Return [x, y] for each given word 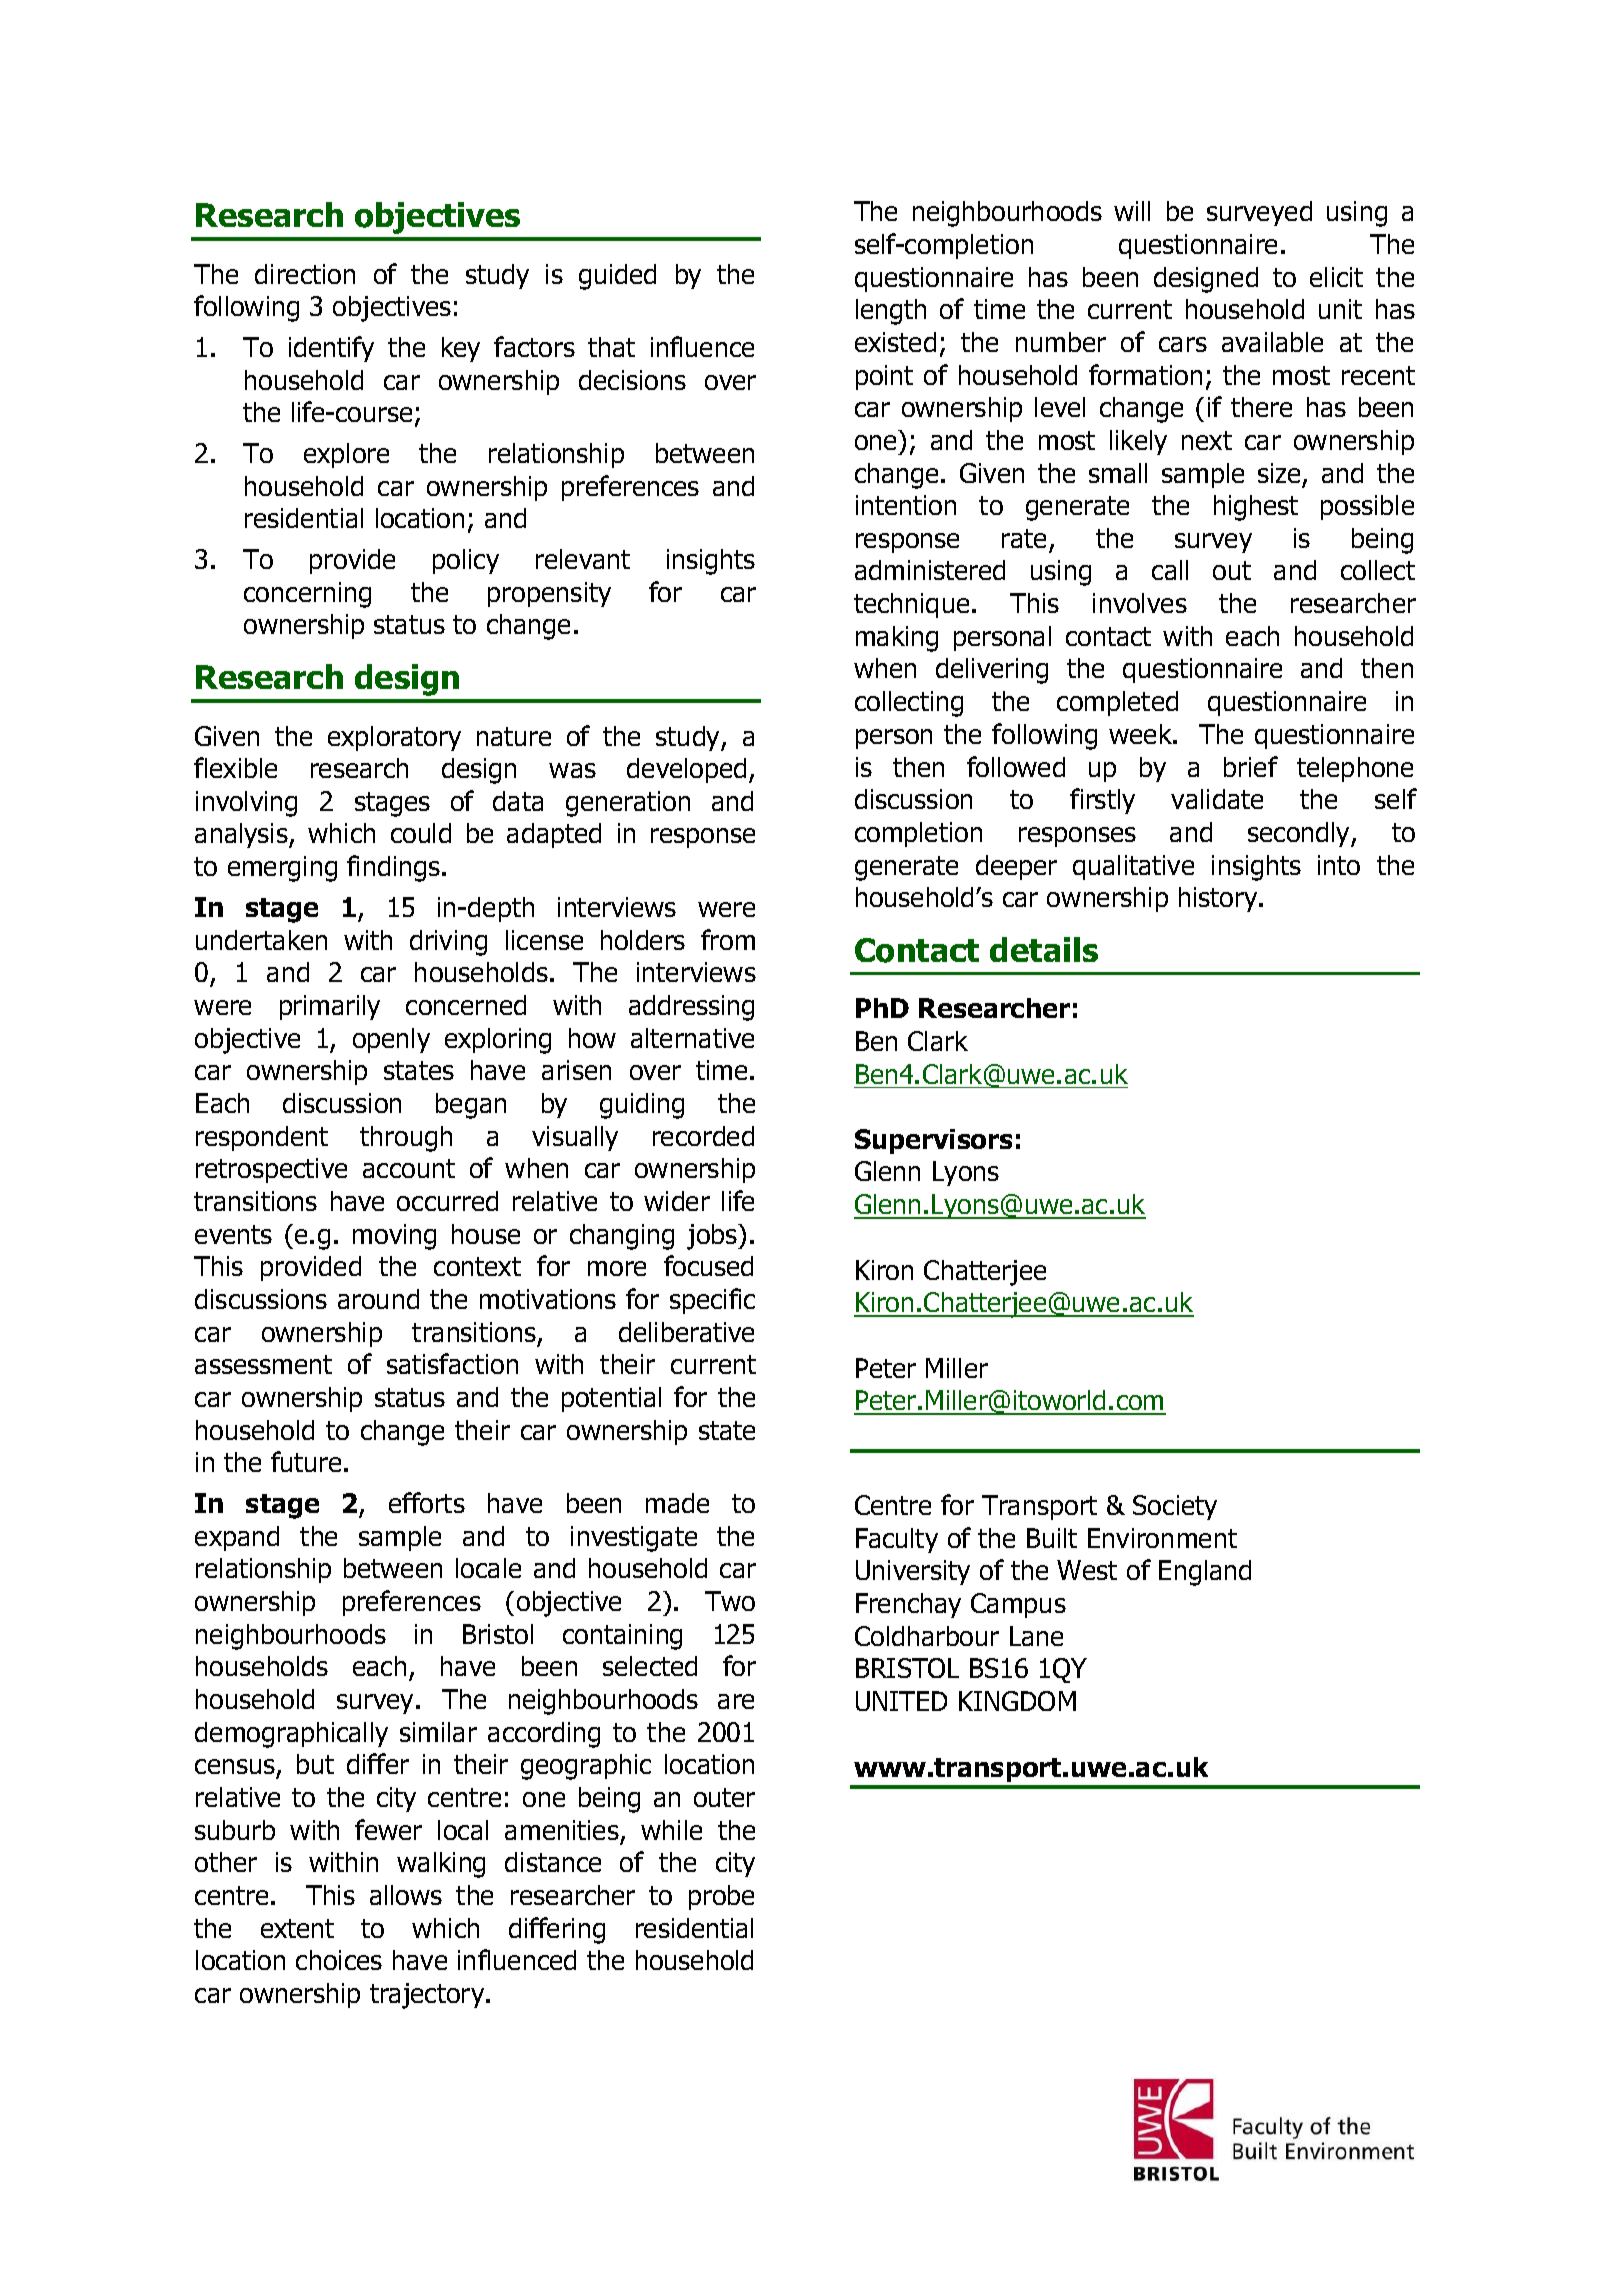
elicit [1336, 277]
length [891, 312]
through [406, 1139]
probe [721, 1897]
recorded [703, 1136]
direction [305, 274]
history [1219, 899]
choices [339, 1960]
